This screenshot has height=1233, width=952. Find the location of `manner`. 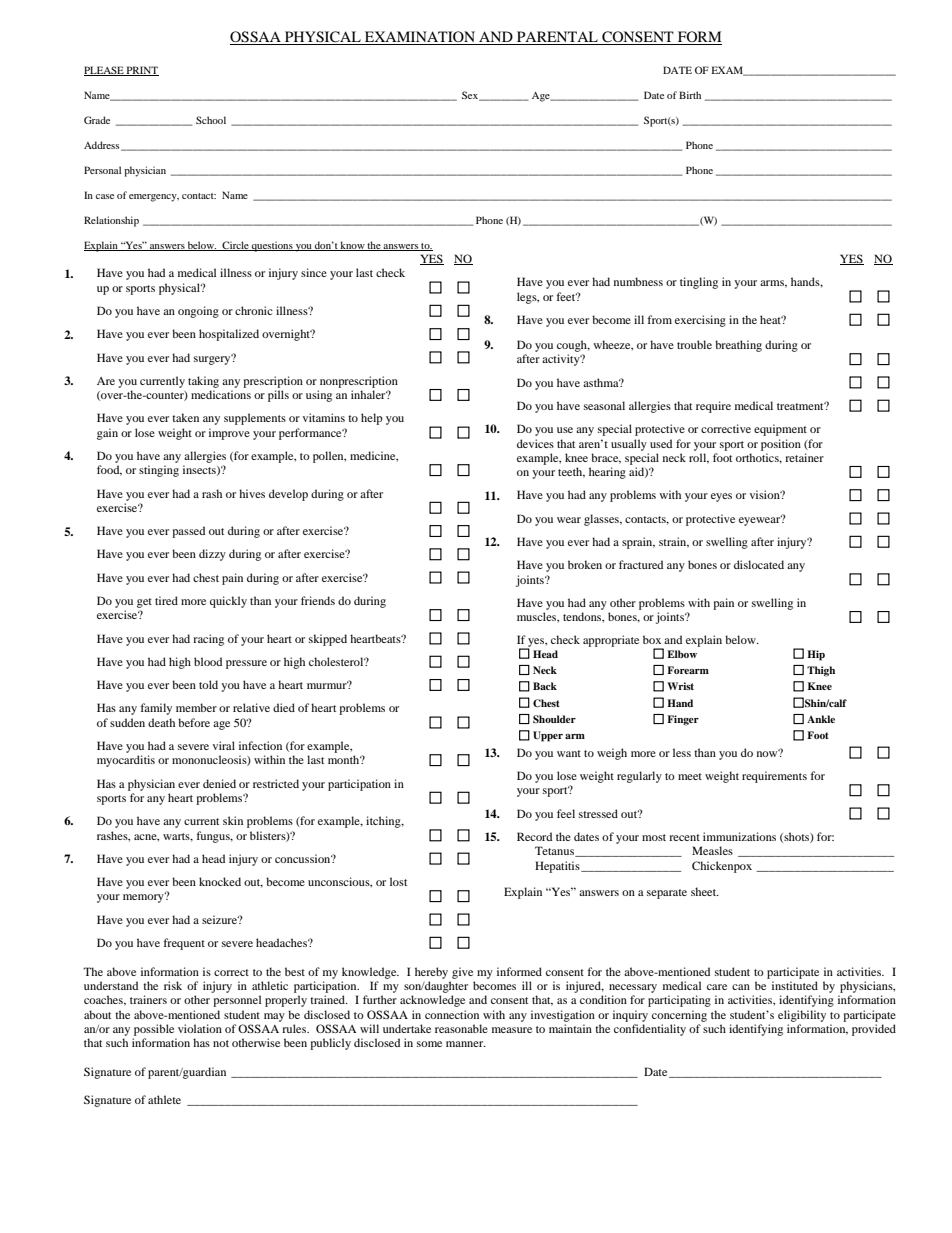

manner is located at coordinates (466, 1044).
